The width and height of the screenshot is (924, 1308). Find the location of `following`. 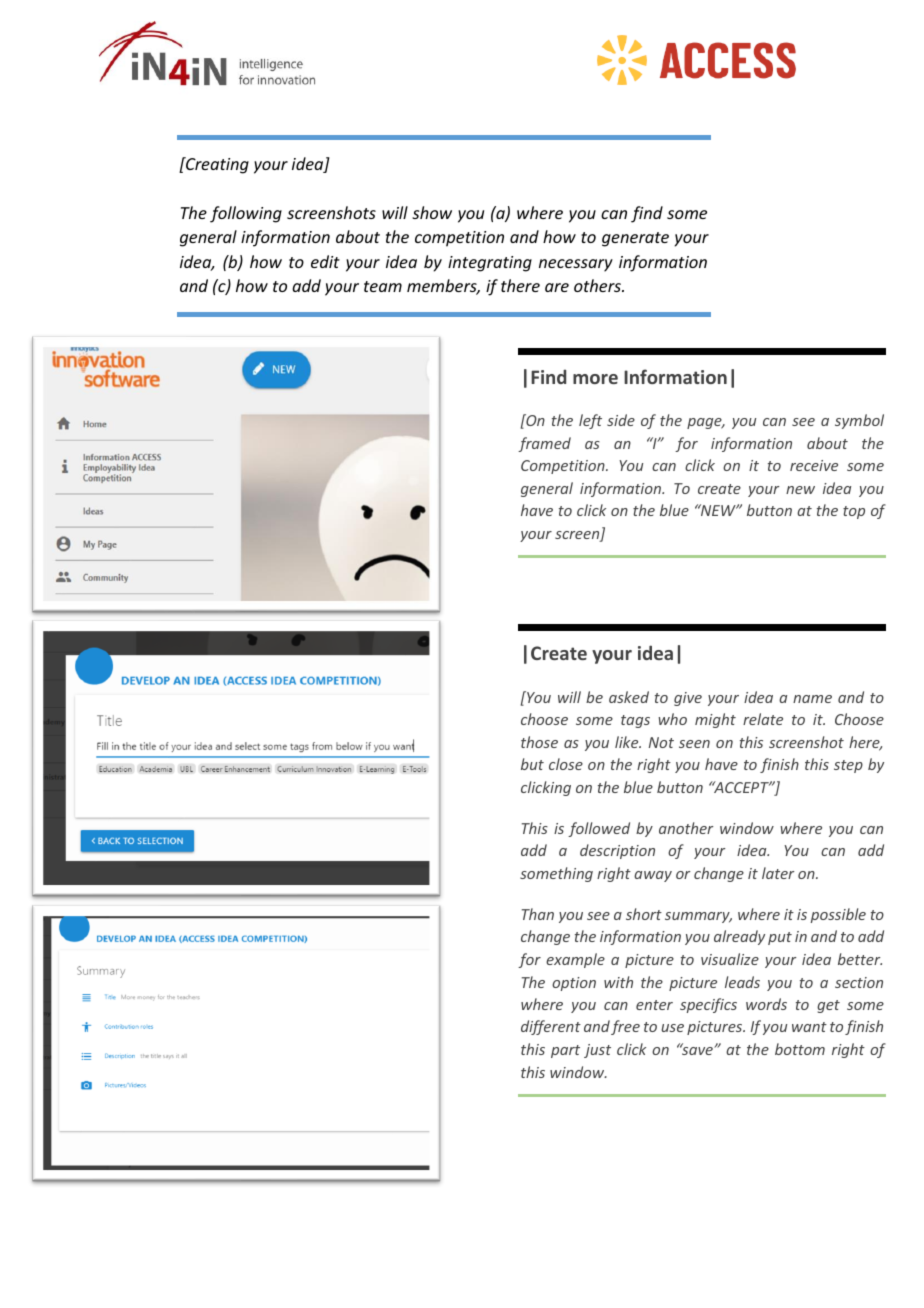

following is located at coordinates (246, 214).
